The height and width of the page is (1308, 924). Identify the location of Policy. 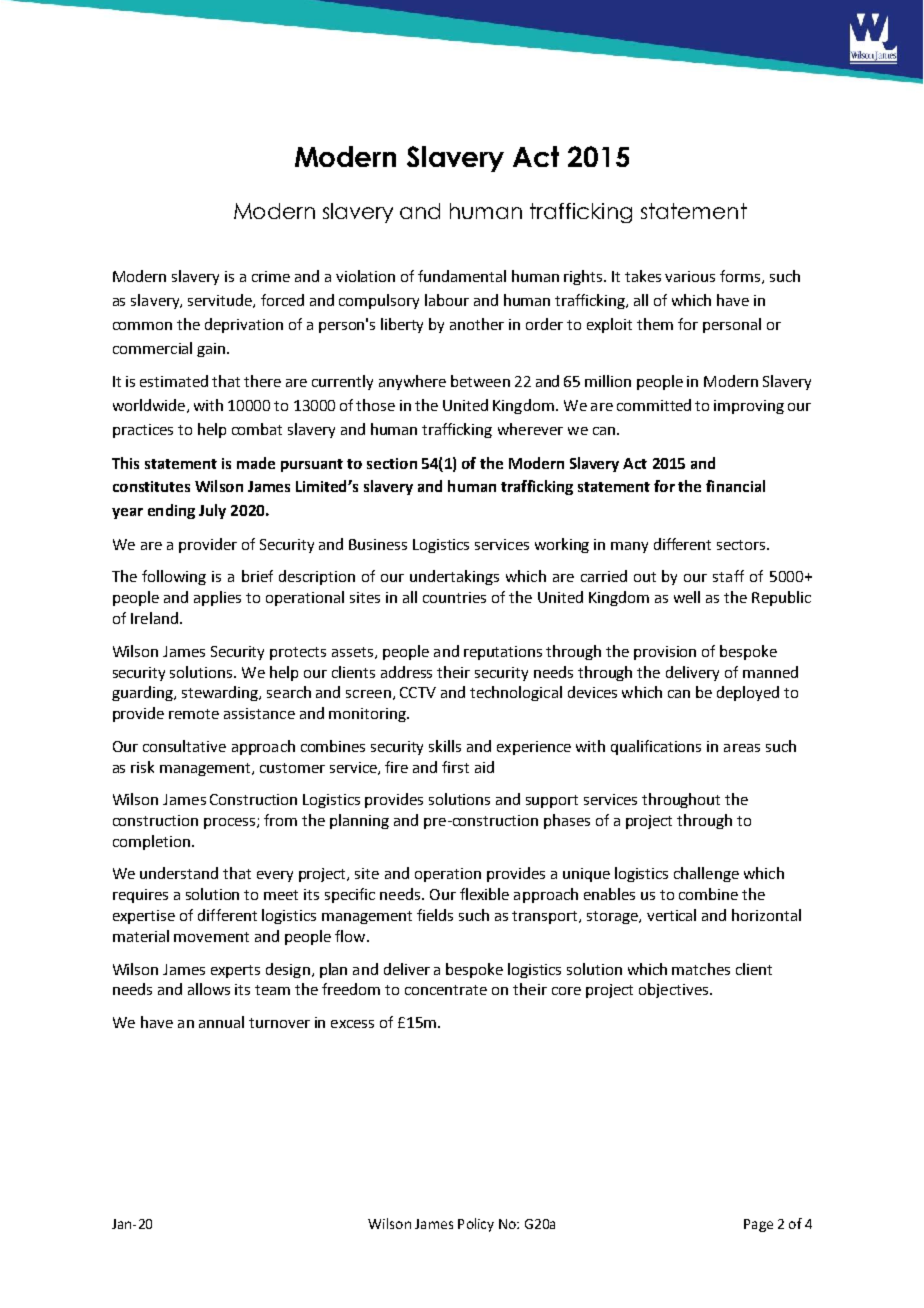
(476, 1225).
